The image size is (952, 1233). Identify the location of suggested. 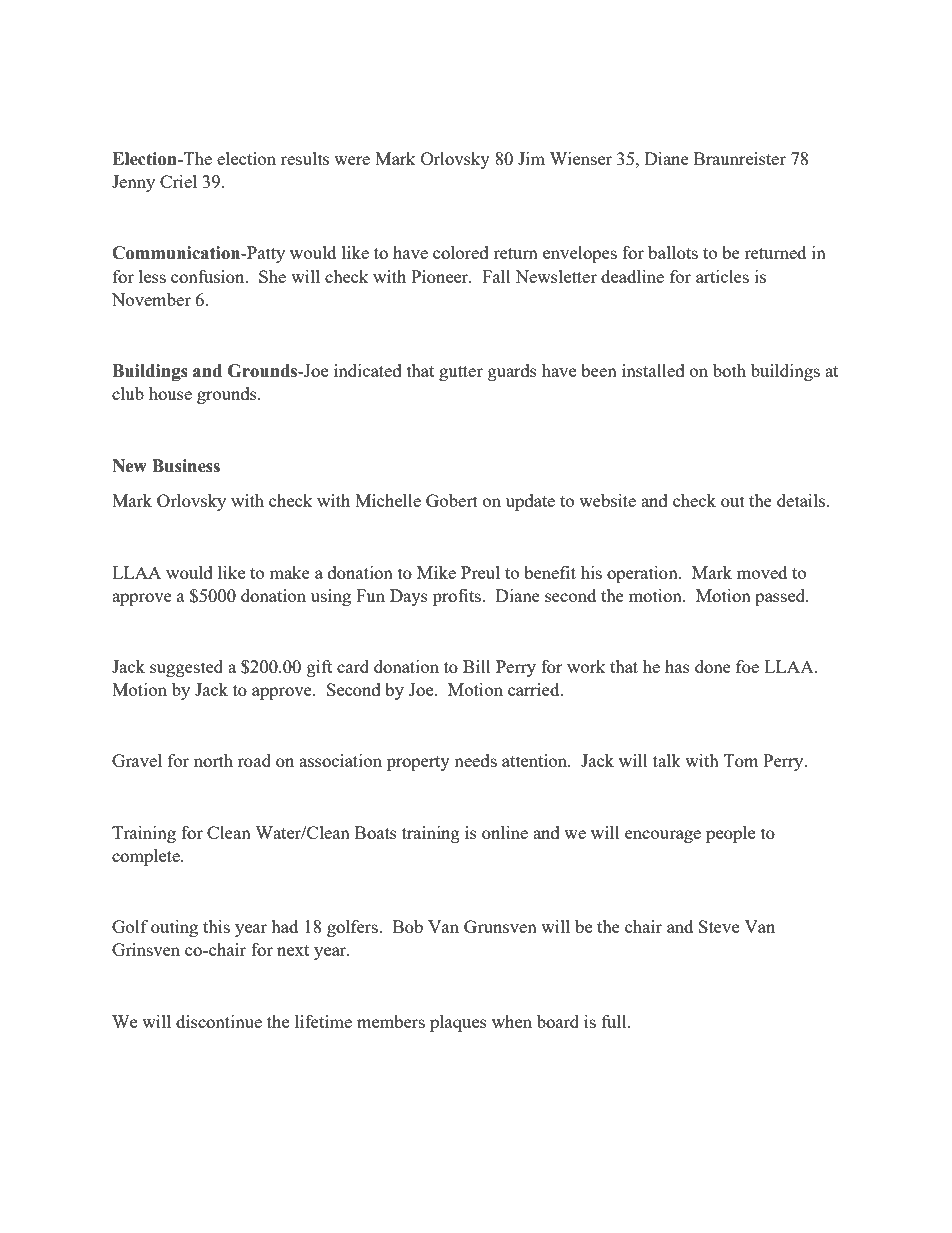
(186, 668).
